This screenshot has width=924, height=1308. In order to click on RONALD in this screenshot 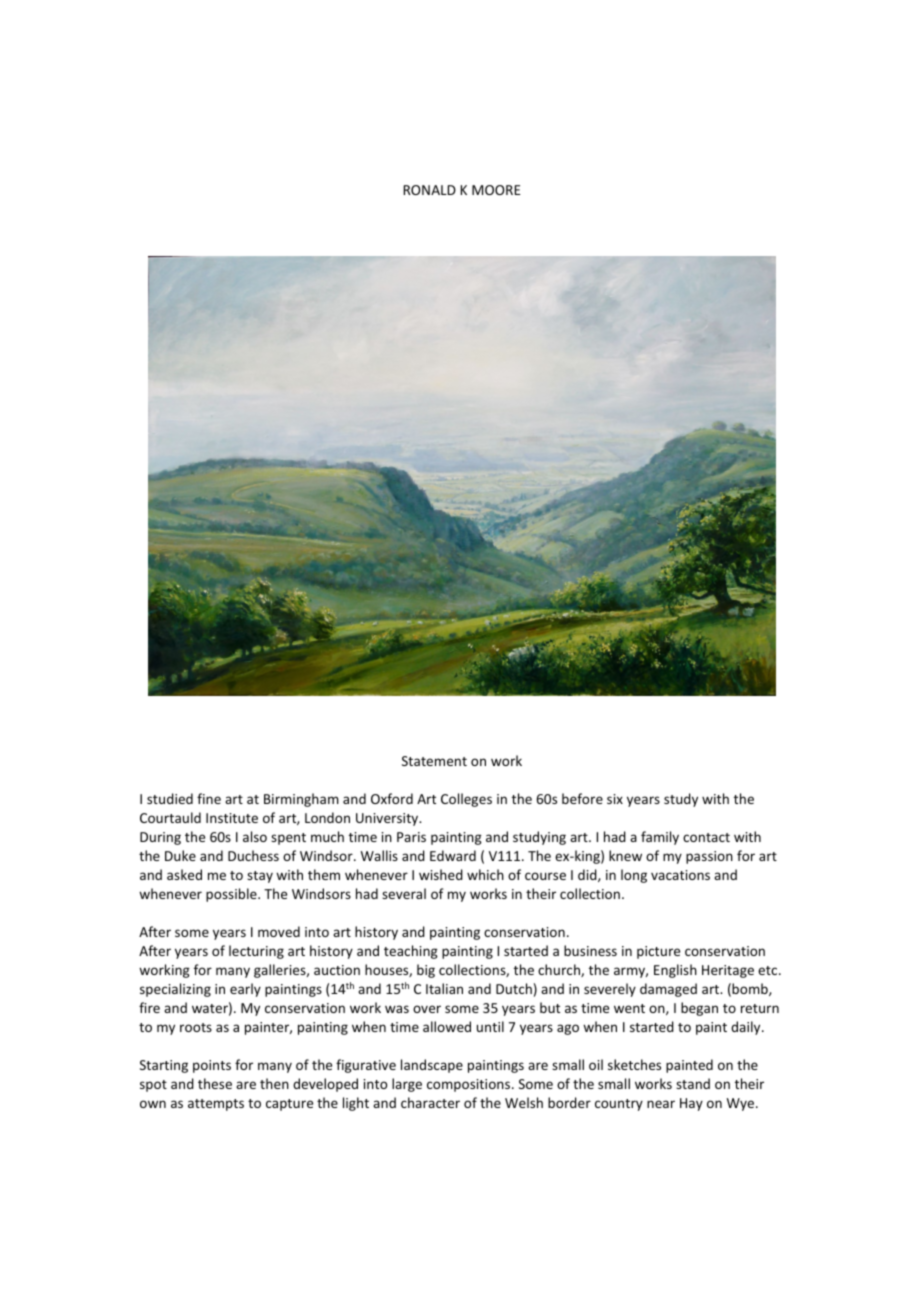, I will do `click(429, 190)`.
